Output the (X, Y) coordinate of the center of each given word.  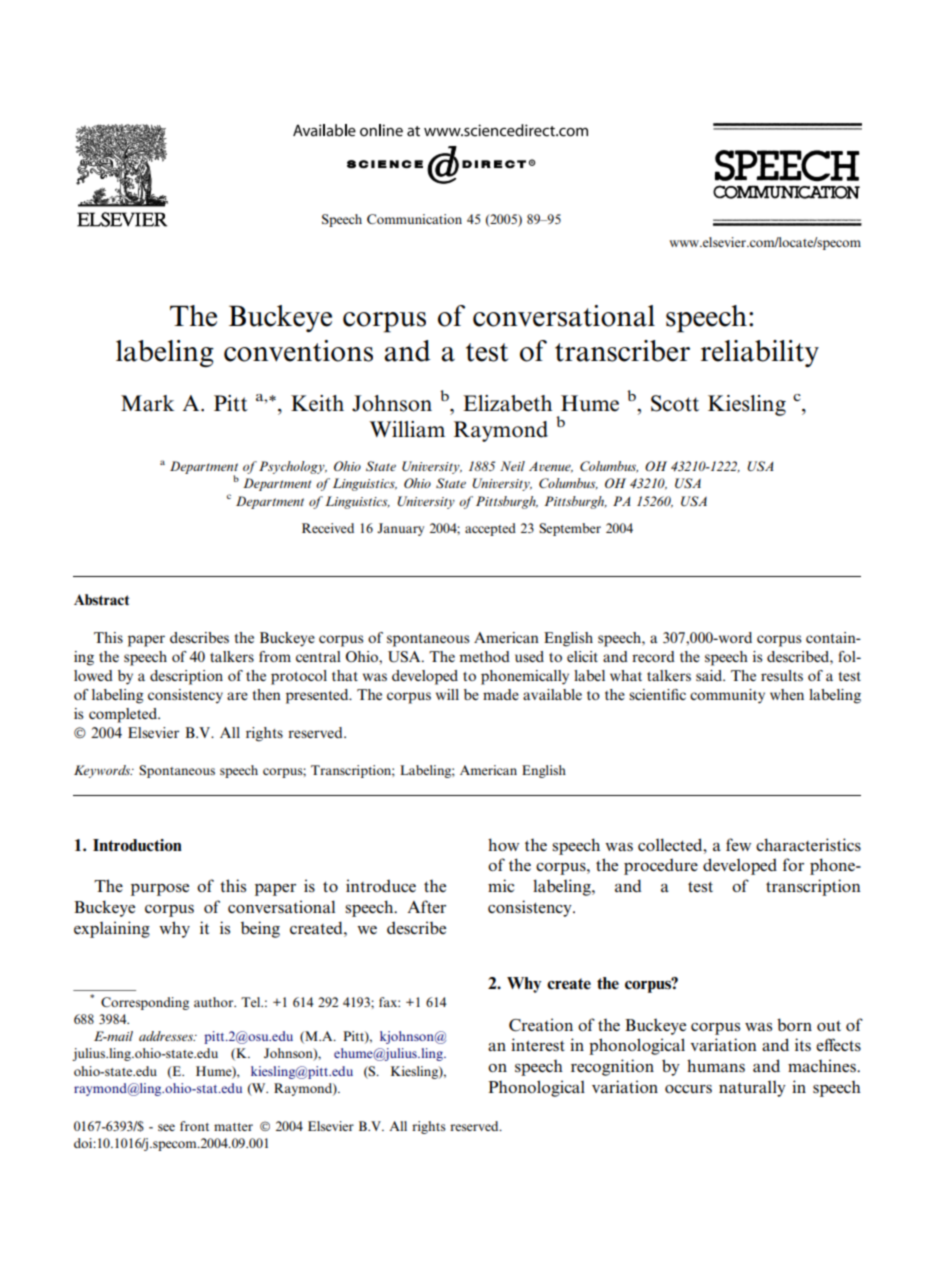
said (710, 675)
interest (538, 1044)
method (484, 656)
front (194, 1126)
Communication (414, 219)
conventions (298, 351)
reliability (760, 353)
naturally (752, 1089)
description (186, 677)
